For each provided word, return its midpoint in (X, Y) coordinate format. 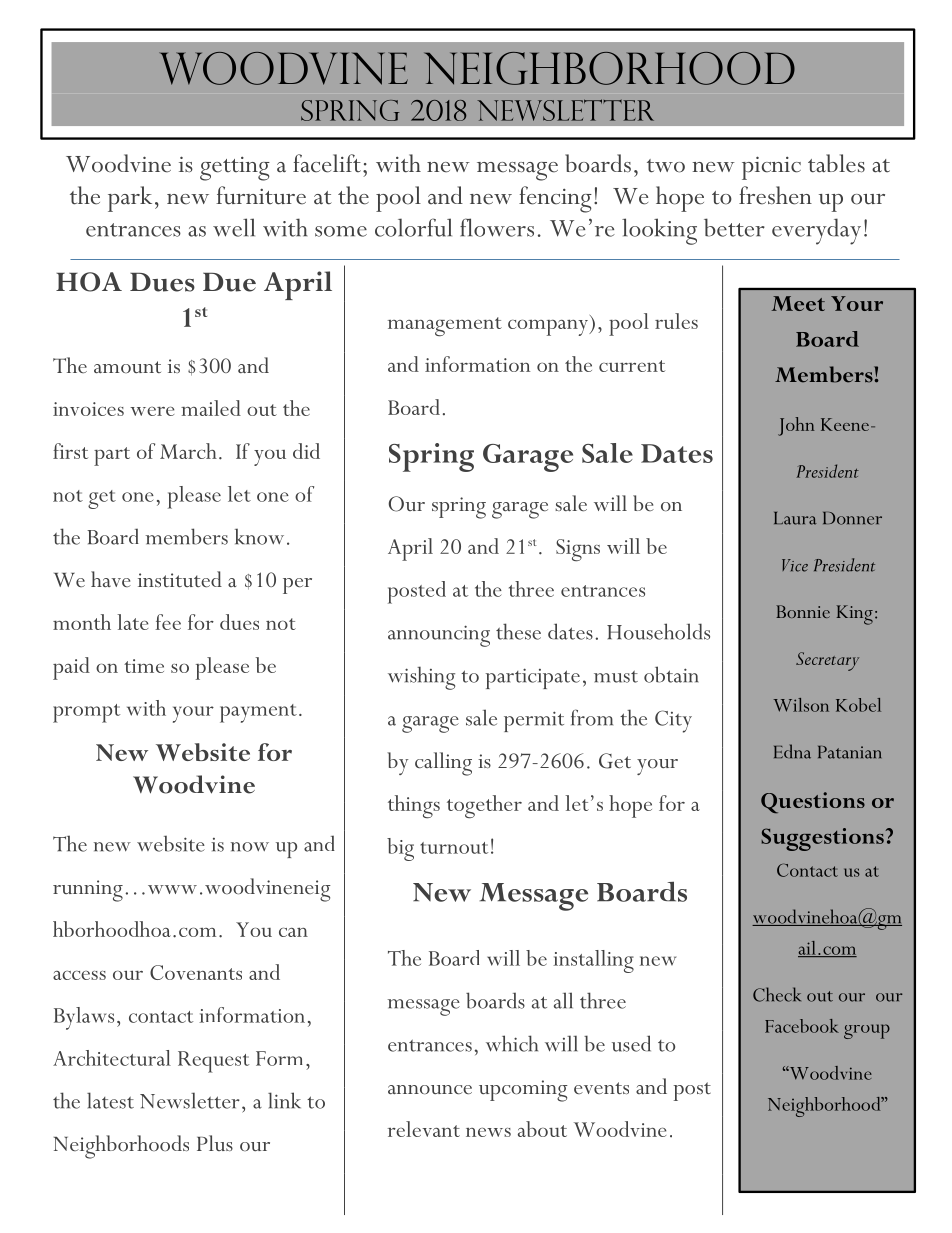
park (130, 199)
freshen (775, 195)
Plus (215, 1143)
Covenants (196, 972)
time (144, 666)
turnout (454, 848)
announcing (439, 636)
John (796, 426)
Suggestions (822, 839)
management (445, 327)
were (152, 411)
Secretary (827, 661)
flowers (497, 227)
